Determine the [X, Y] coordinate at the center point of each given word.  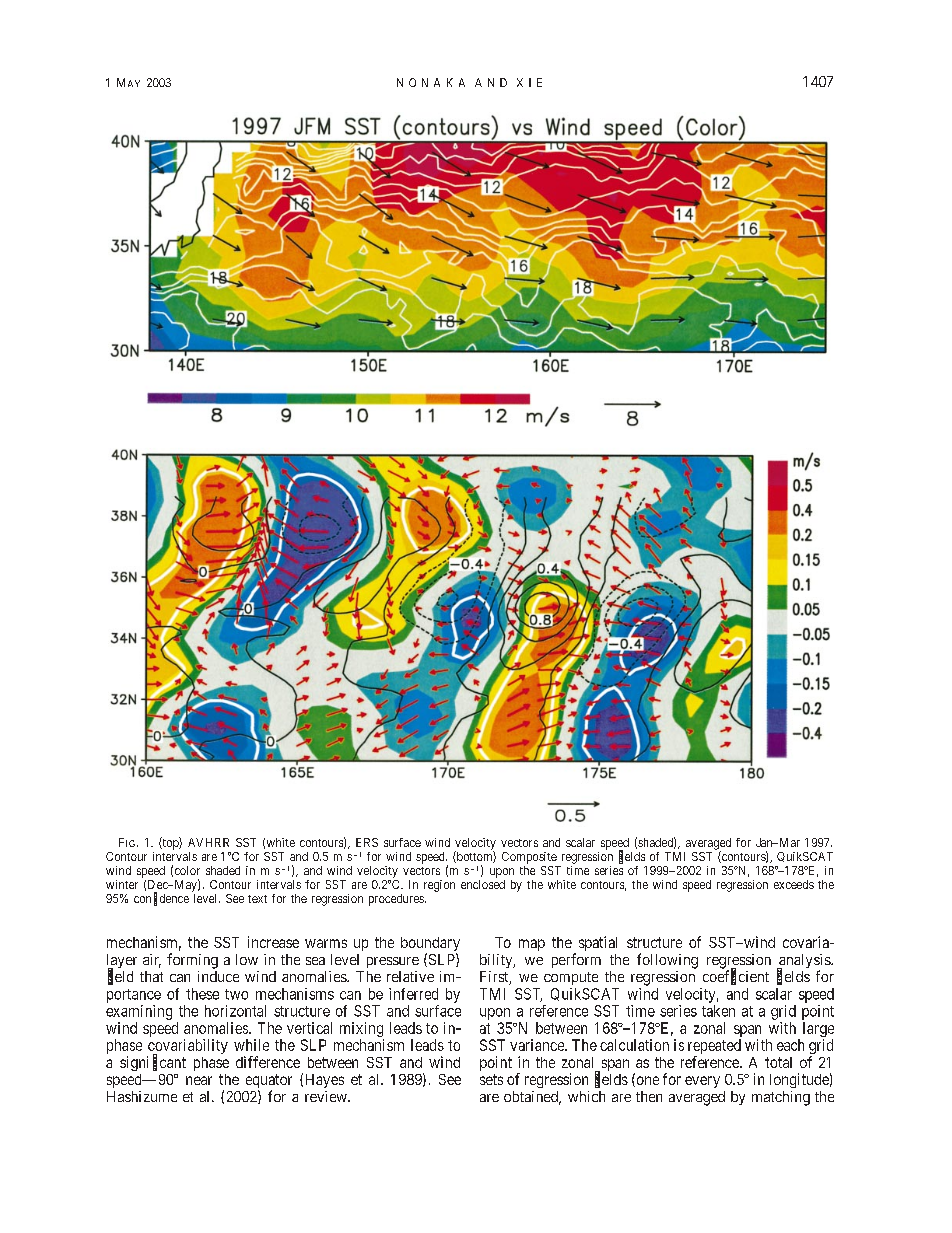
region [439, 886]
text [257, 899]
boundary [430, 945]
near [199, 1080]
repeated [714, 1048]
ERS [367, 842]
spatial [598, 943]
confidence [161, 899]
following [667, 961]
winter [122, 884]
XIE [529, 82]
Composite [529, 858]
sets [491, 1079]
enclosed [483, 884]
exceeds [794, 884]
